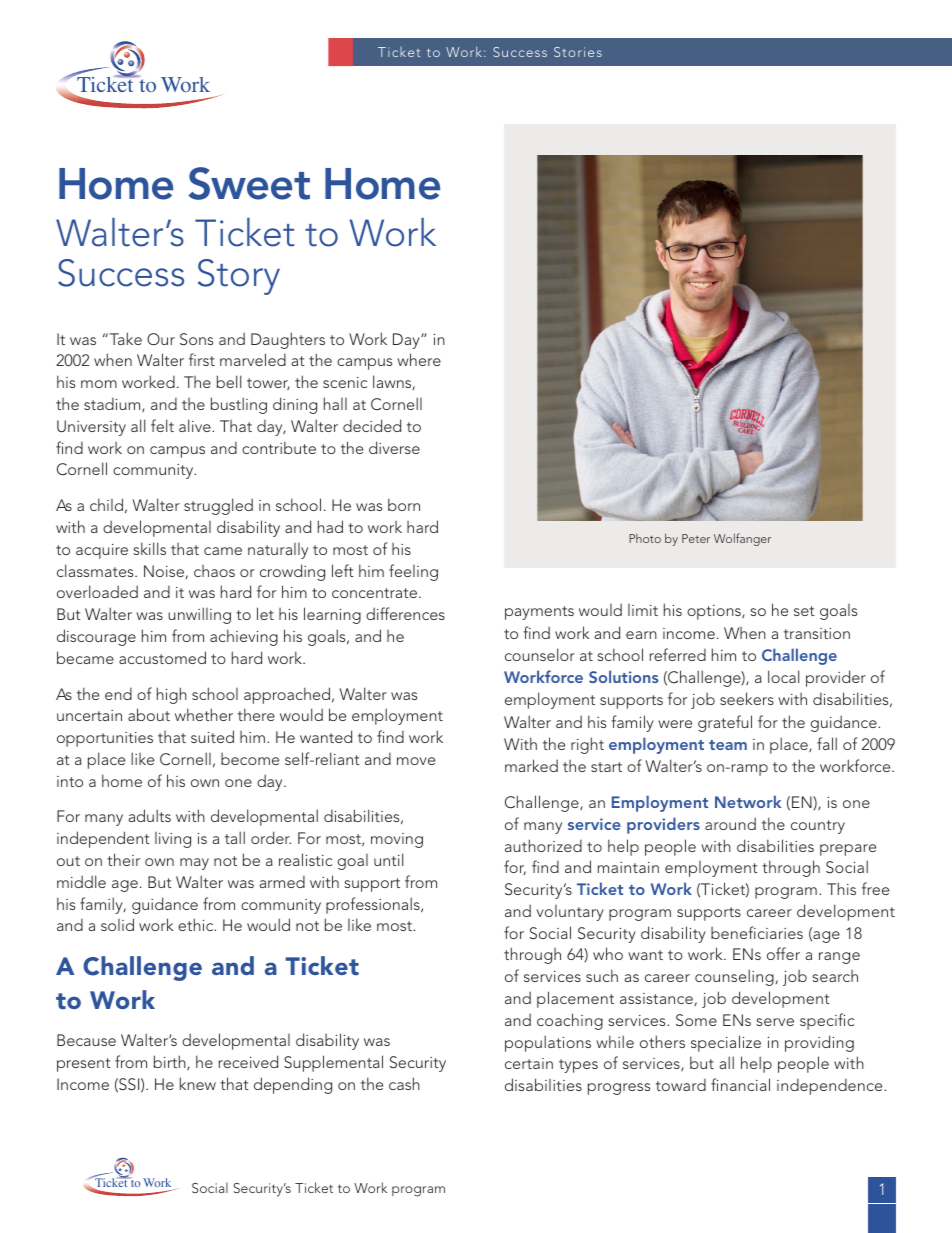 Image resolution: width=952 pixels, height=1233 pixels. I want to click on set, so click(804, 611).
